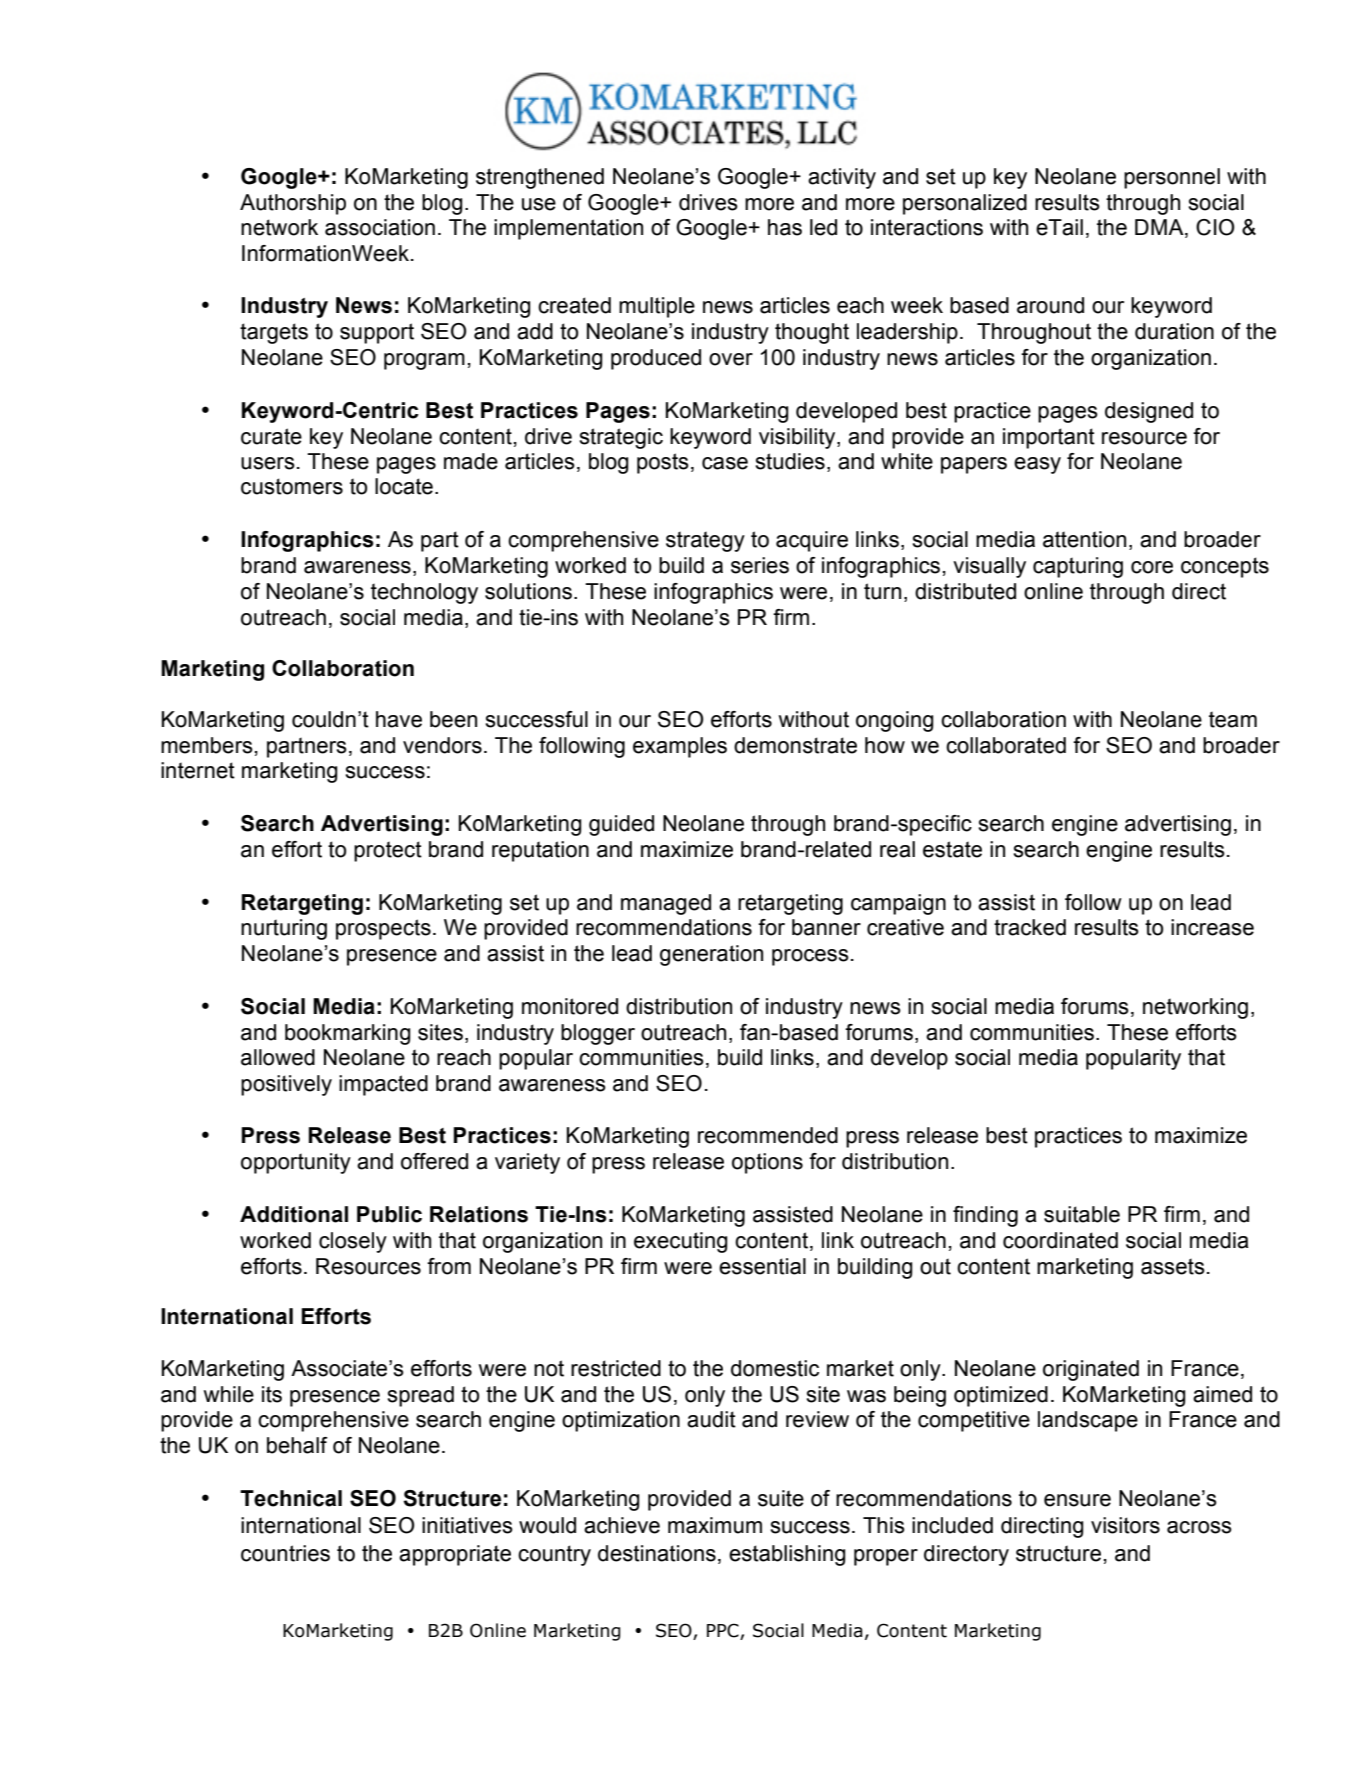 This image has height=1767, width=1365. What do you see at coordinates (292, 486) in the image?
I see `customers` at bounding box center [292, 486].
